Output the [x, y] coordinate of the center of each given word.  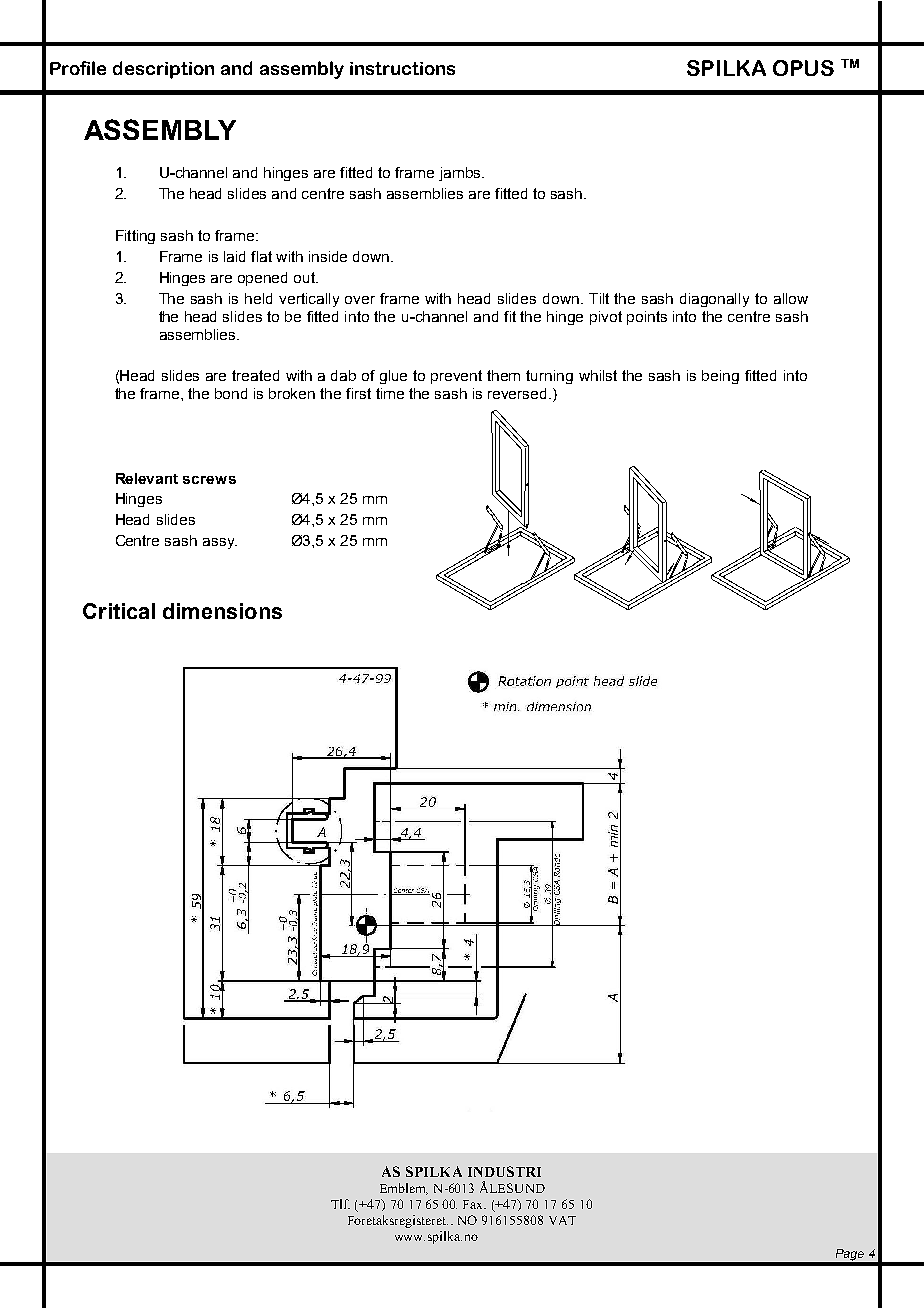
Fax [474, 1204]
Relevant [147, 478]
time [390, 393]
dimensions [222, 611]
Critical [119, 611]
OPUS [803, 68]
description [163, 70]
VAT [562, 1220]
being [720, 377]
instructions [402, 68]
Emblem [404, 1189]
